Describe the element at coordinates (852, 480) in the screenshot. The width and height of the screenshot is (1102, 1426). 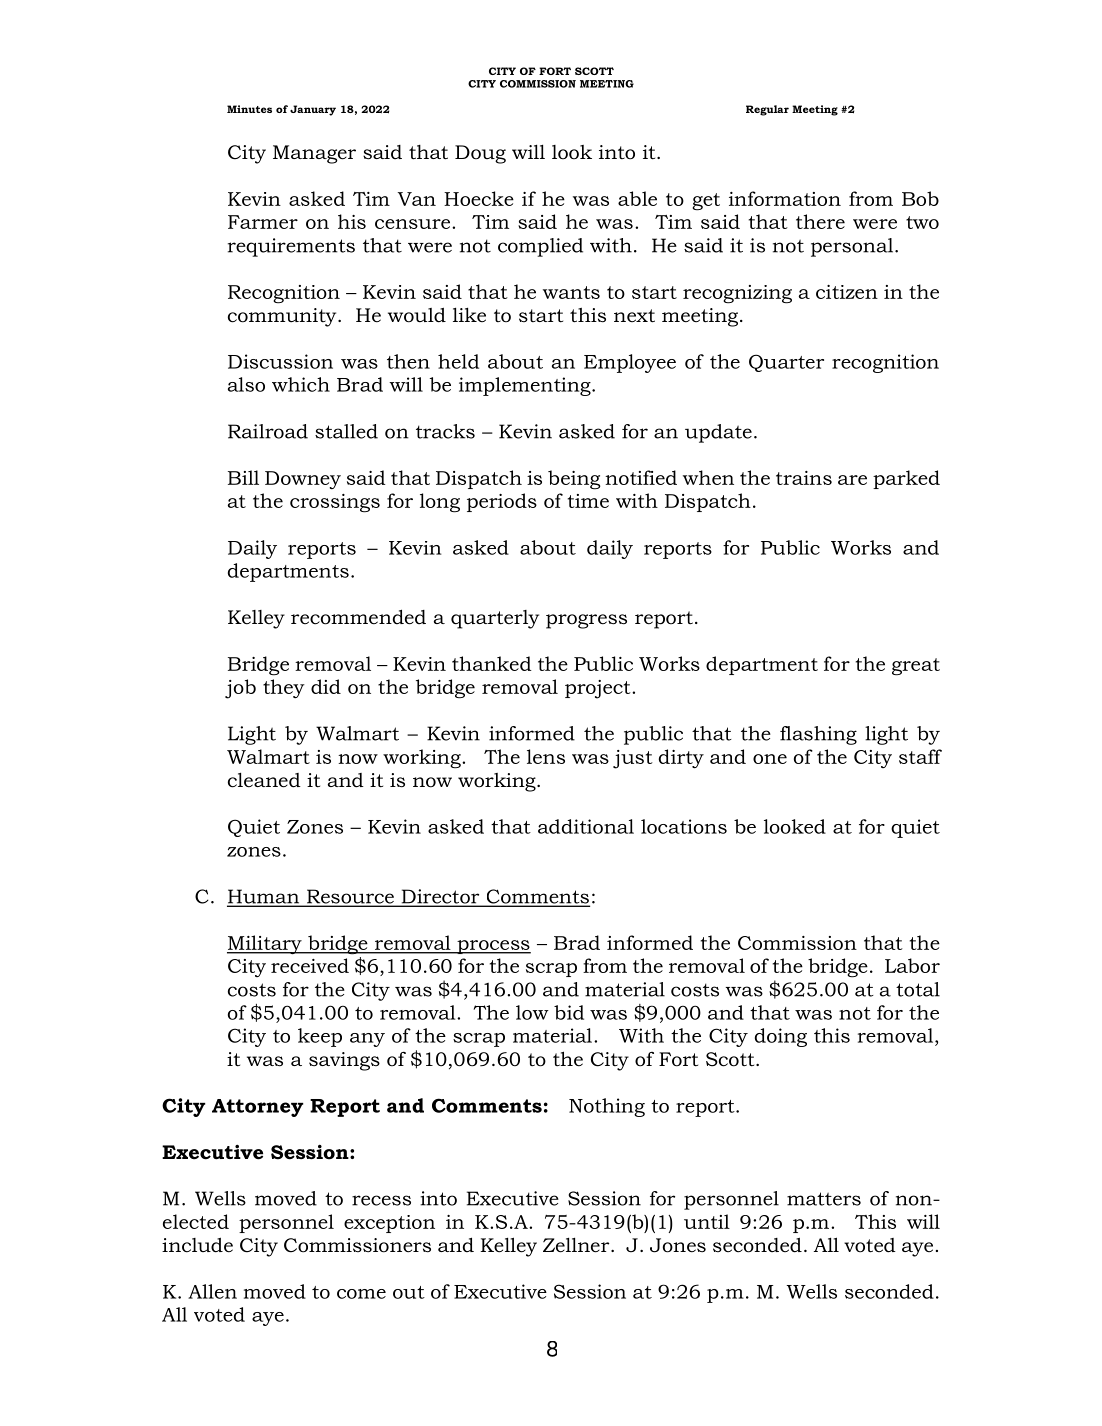
I see `are` at that location.
